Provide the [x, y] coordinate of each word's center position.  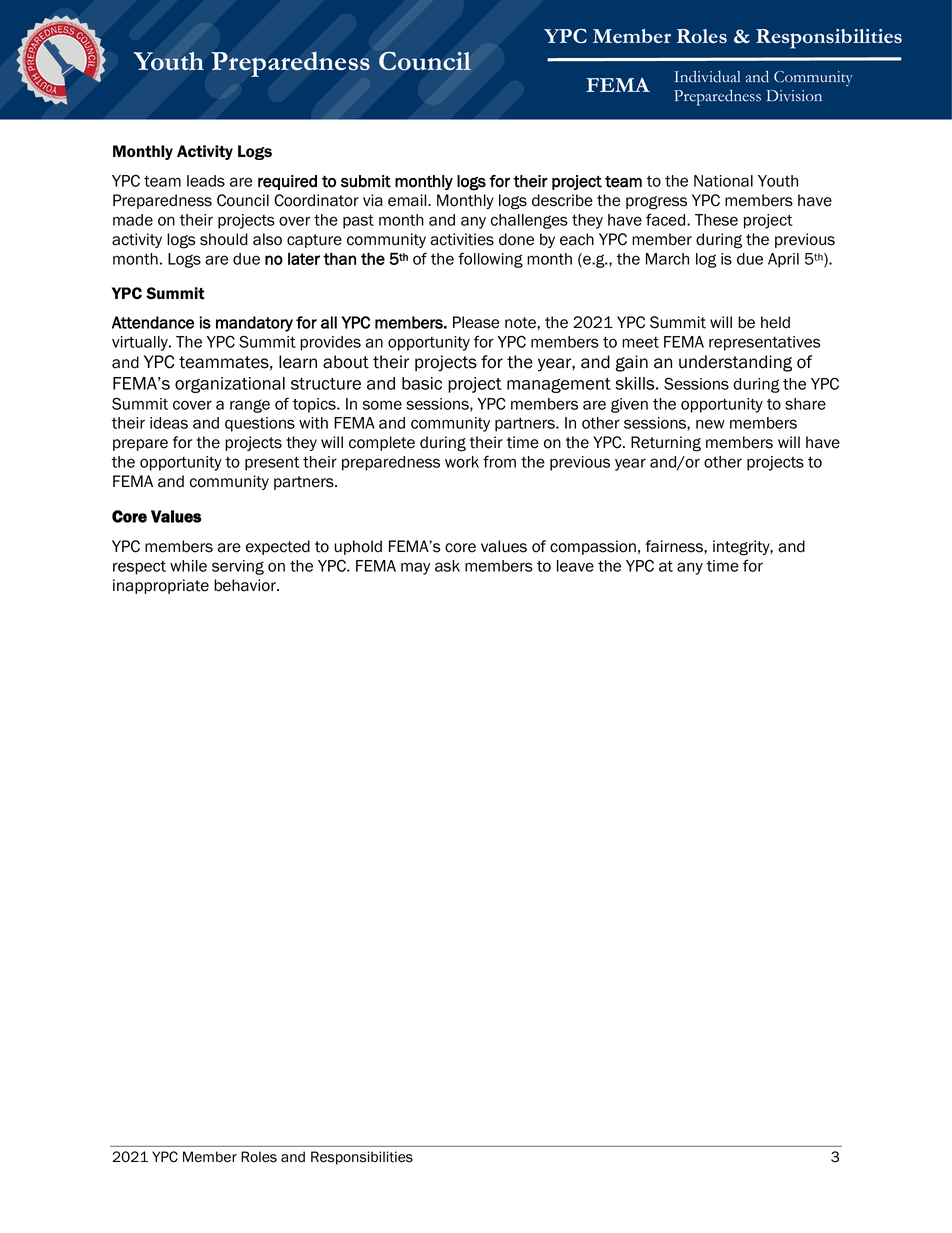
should [224, 239]
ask [447, 566]
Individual [707, 76]
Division [794, 96]
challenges [529, 221]
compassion [593, 547]
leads [206, 181]
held [775, 322]
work [462, 462]
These [716, 220]
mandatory [254, 324]
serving [238, 567]
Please [476, 322]
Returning [666, 444]
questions [260, 424]
